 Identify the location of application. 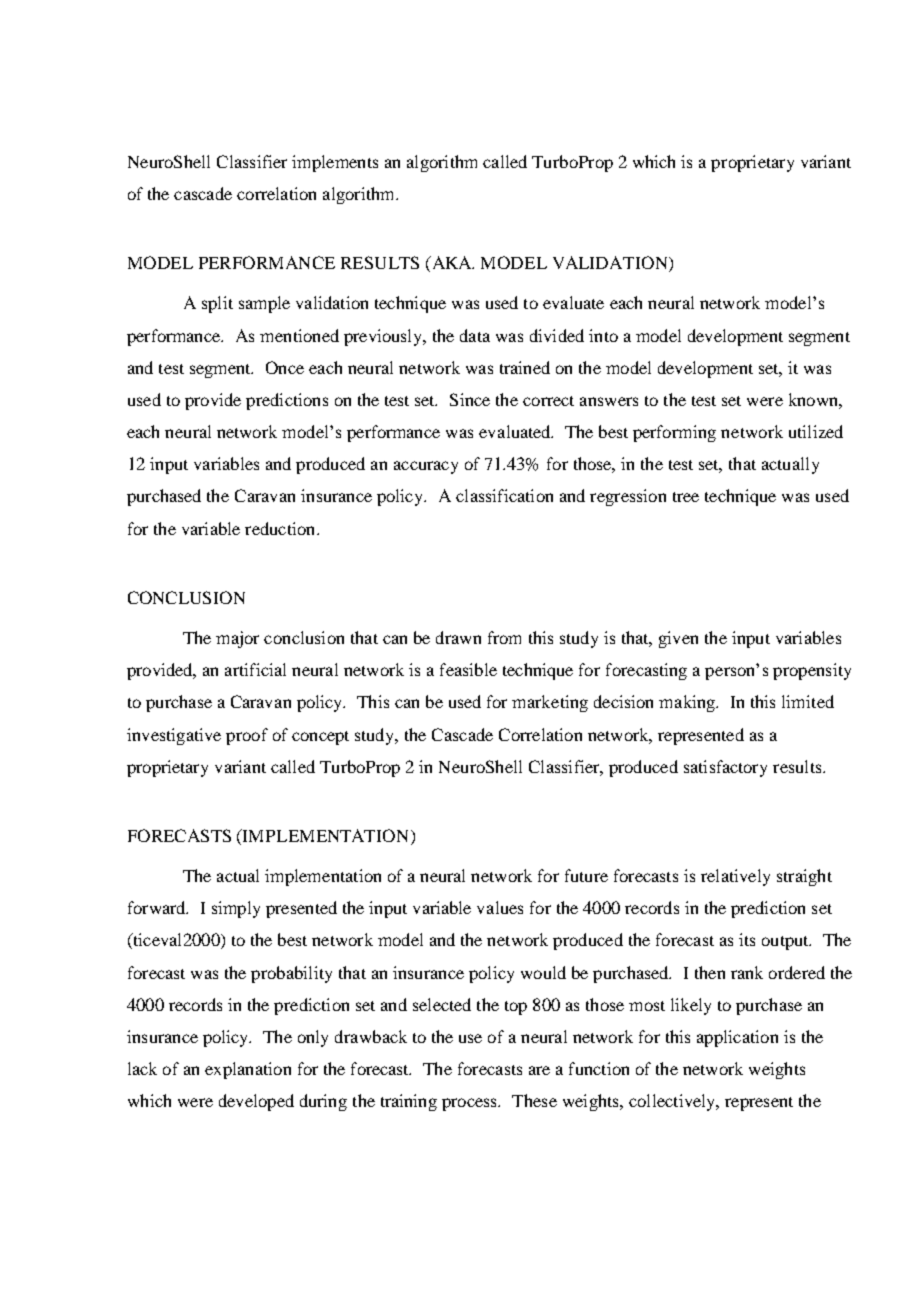
(737, 1038).
